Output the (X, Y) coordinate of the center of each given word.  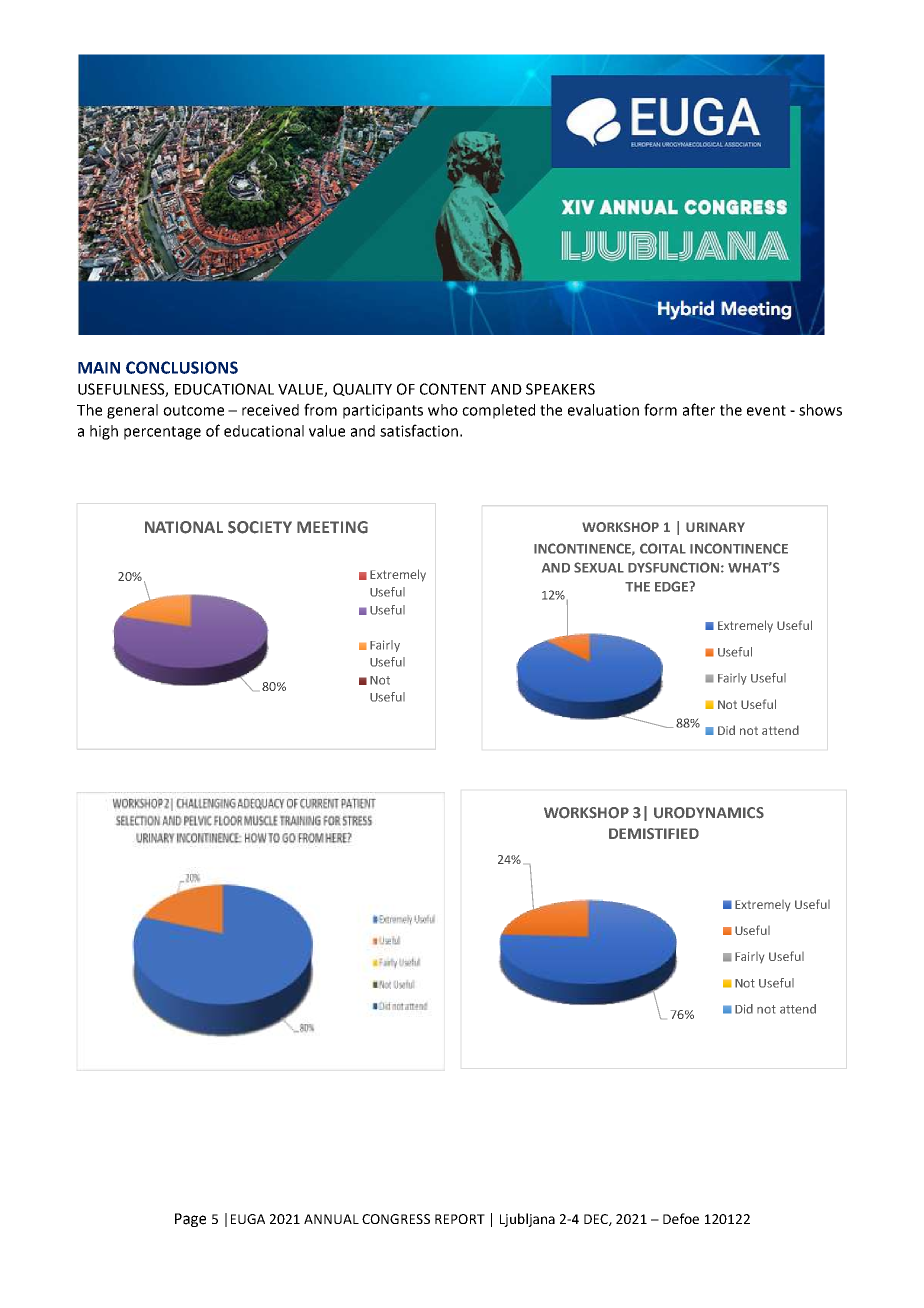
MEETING (332, 527)
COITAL (663, 548)
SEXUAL (599, 567)
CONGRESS (396, 1219)
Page (190, 1220)
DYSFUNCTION (675, 567)
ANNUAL (331, 1219)
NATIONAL (184, 527)
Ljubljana (527, 1220)
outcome (193, 410)
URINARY (715, 527)
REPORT (460, 1219)
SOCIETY (260, 527)
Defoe (681, 1218)
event (766, 410)
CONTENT (453, 389)
